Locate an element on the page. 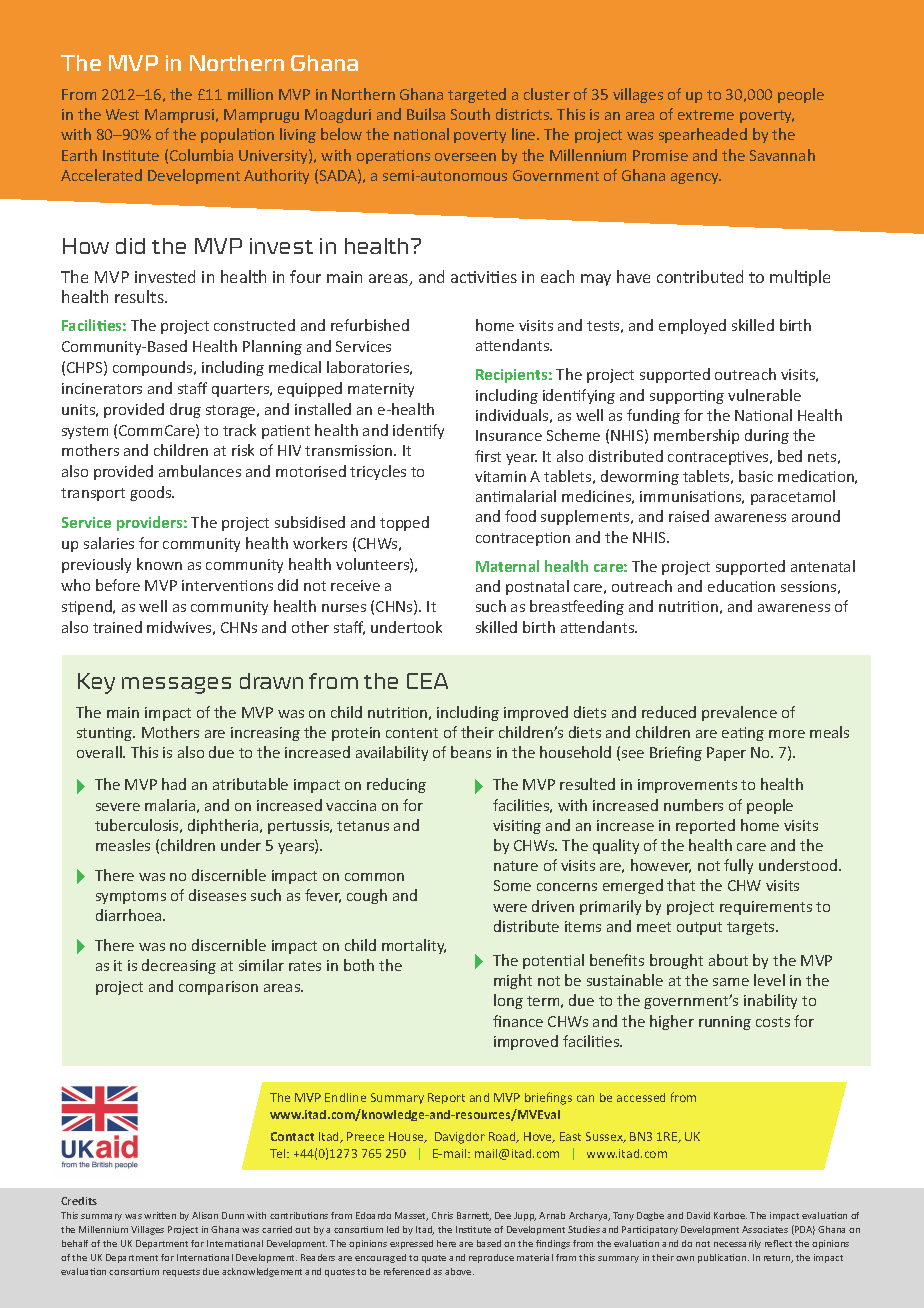 Image resolution: width=924 pixels, height=1308 pixels. symptoms is located at coordinates (131, 897).
